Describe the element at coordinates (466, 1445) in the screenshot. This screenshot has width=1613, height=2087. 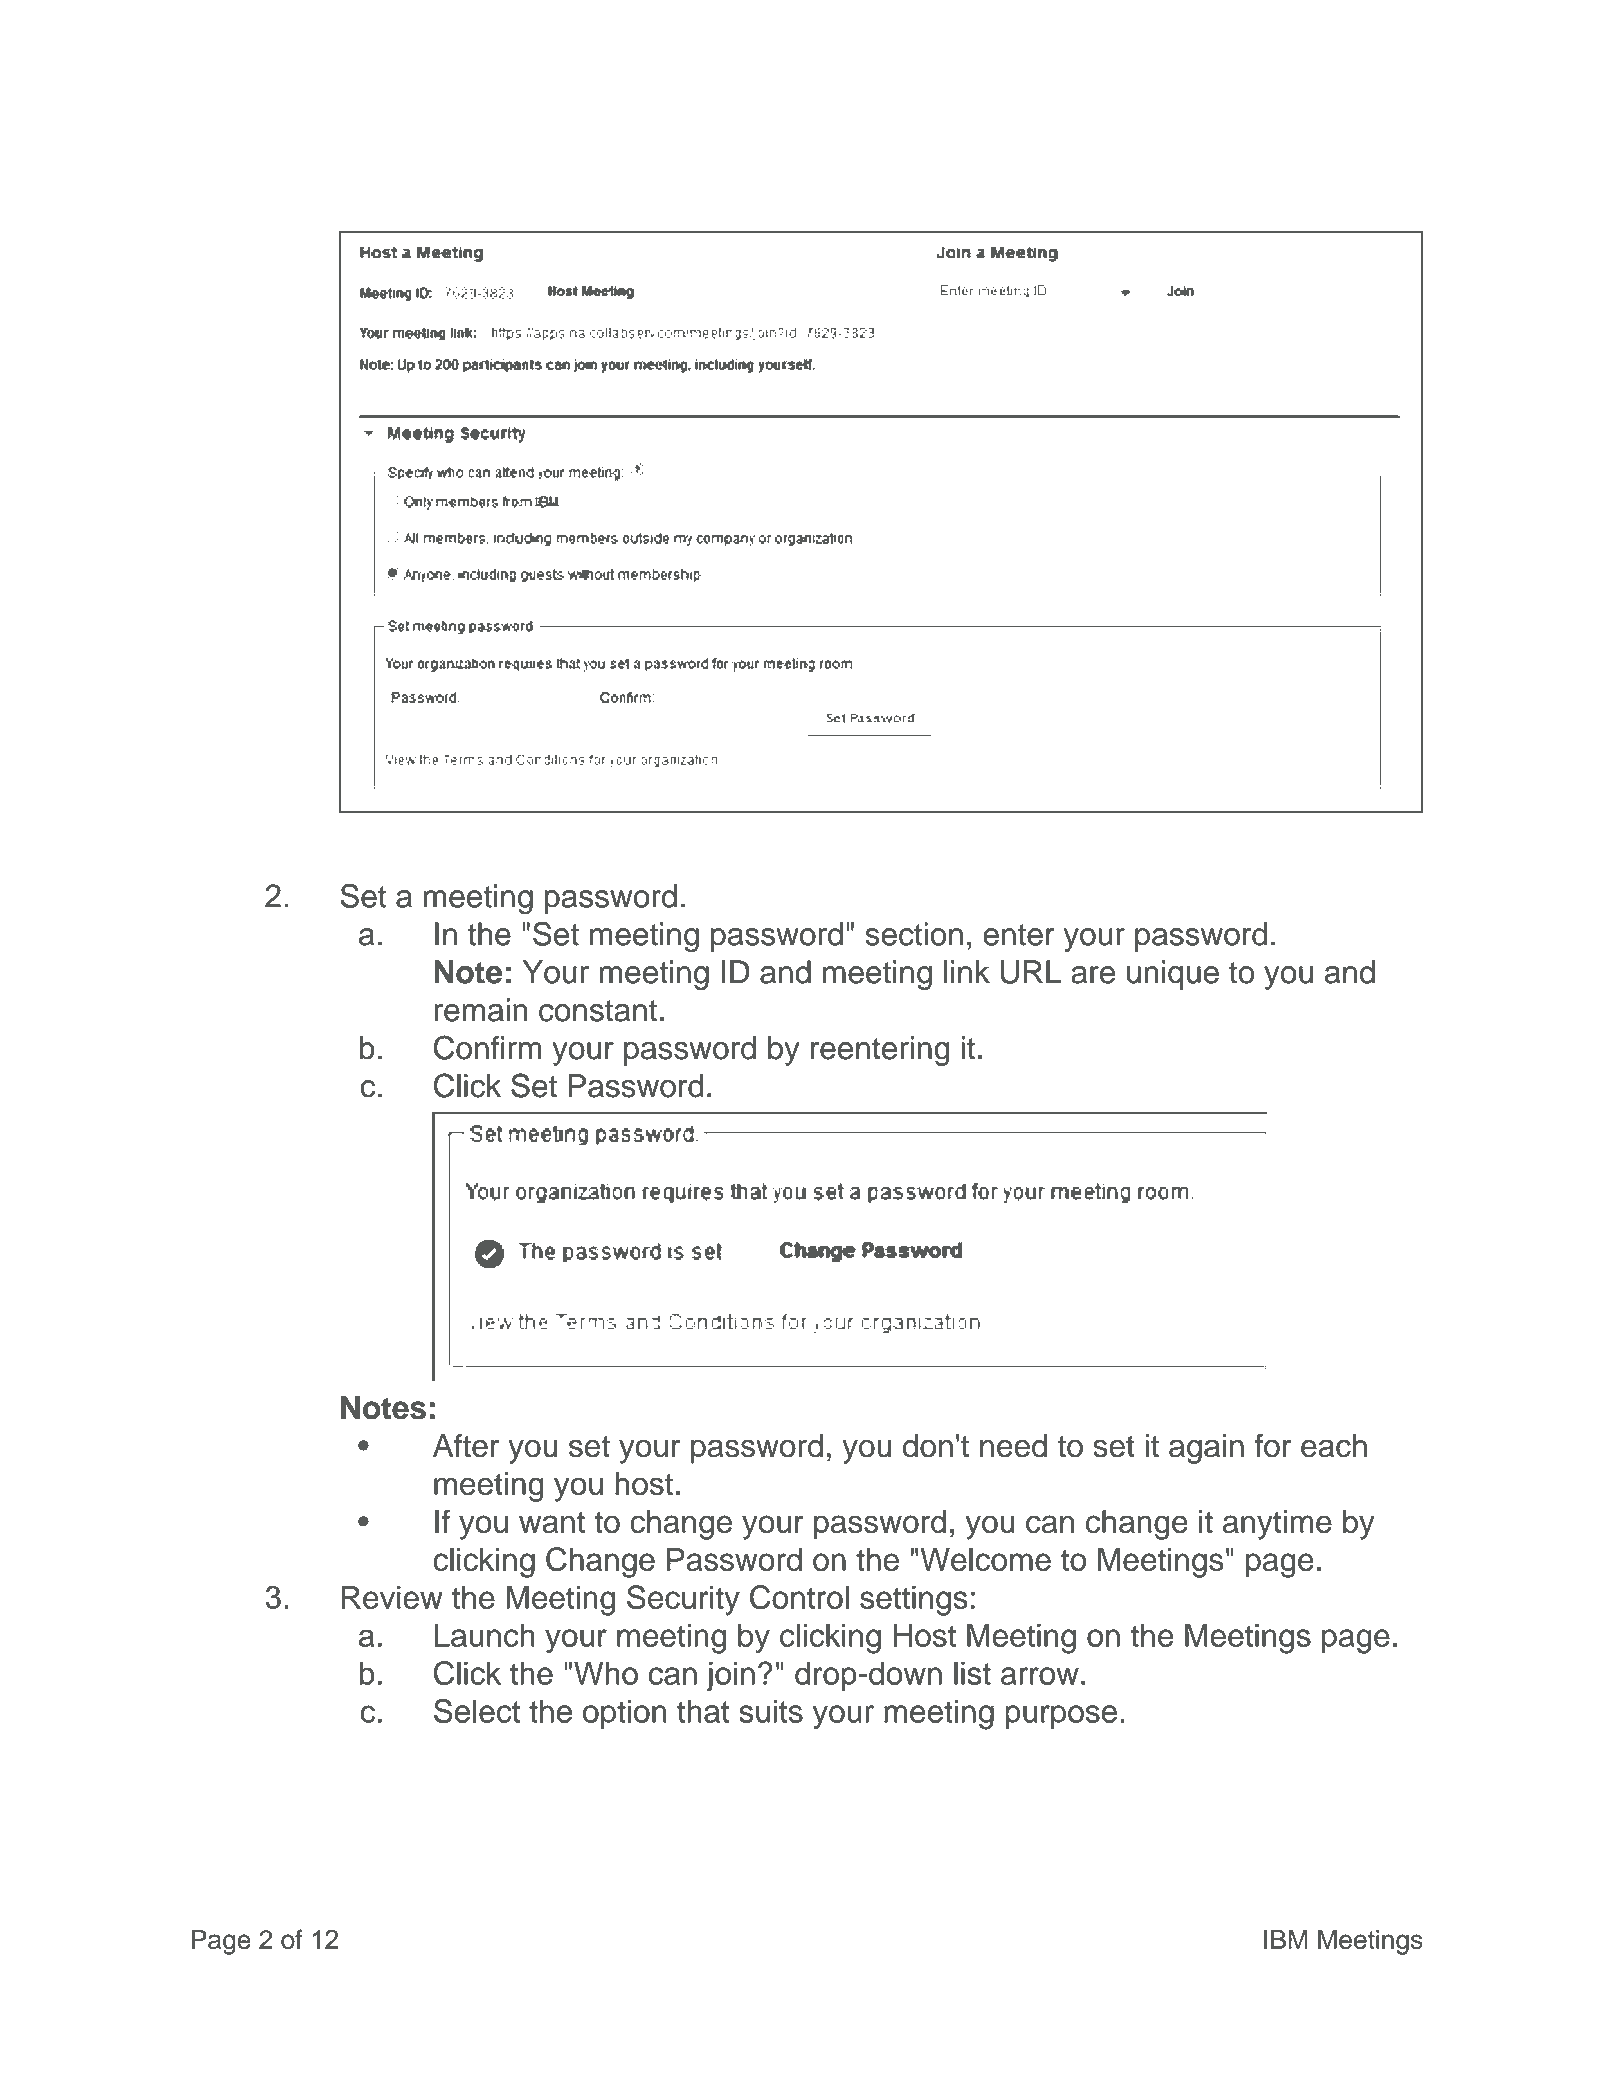
I see `After` at that location.
